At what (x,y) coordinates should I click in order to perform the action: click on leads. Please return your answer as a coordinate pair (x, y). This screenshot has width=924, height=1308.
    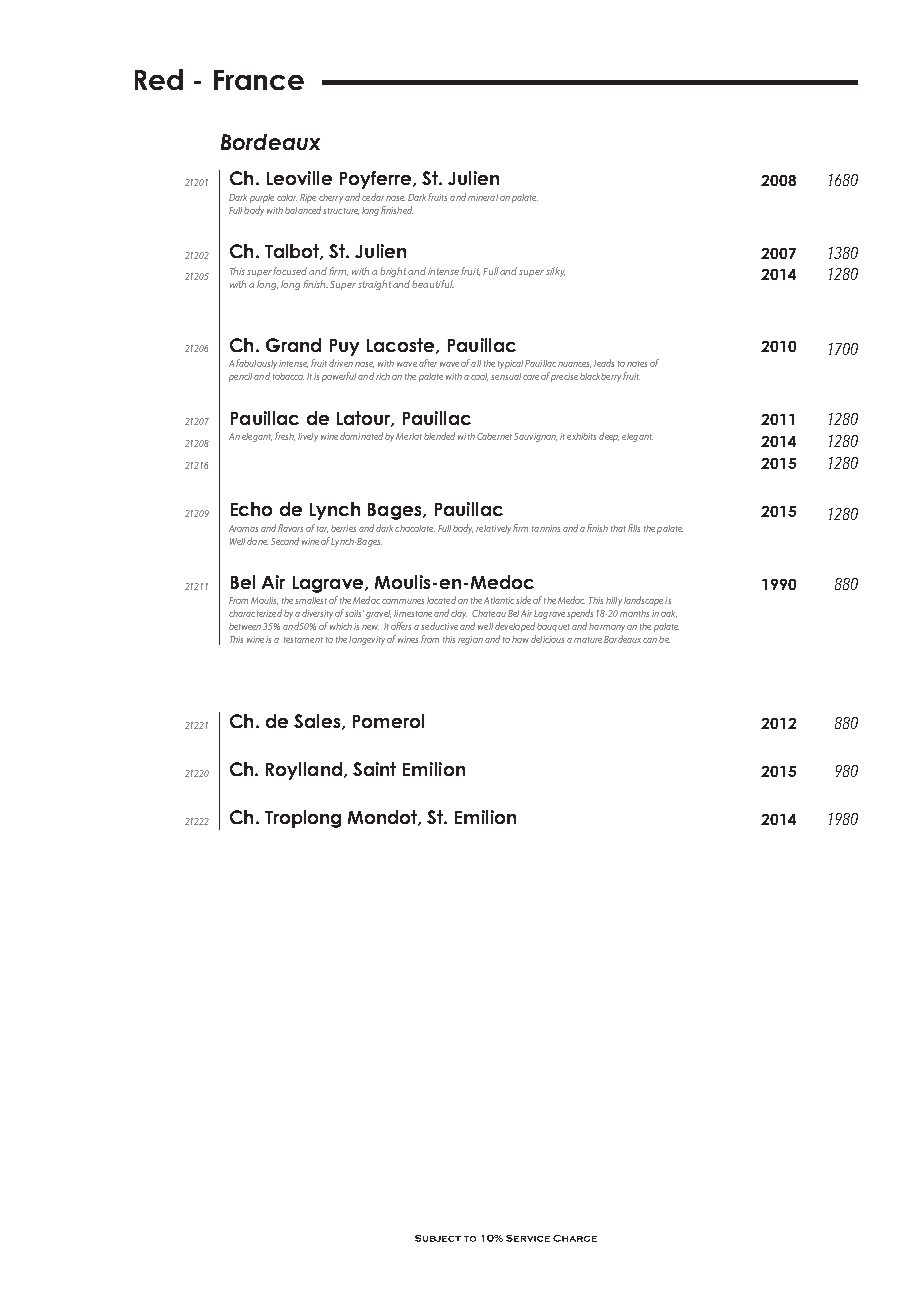
    Looking at the image, I should click on (604, 363).
